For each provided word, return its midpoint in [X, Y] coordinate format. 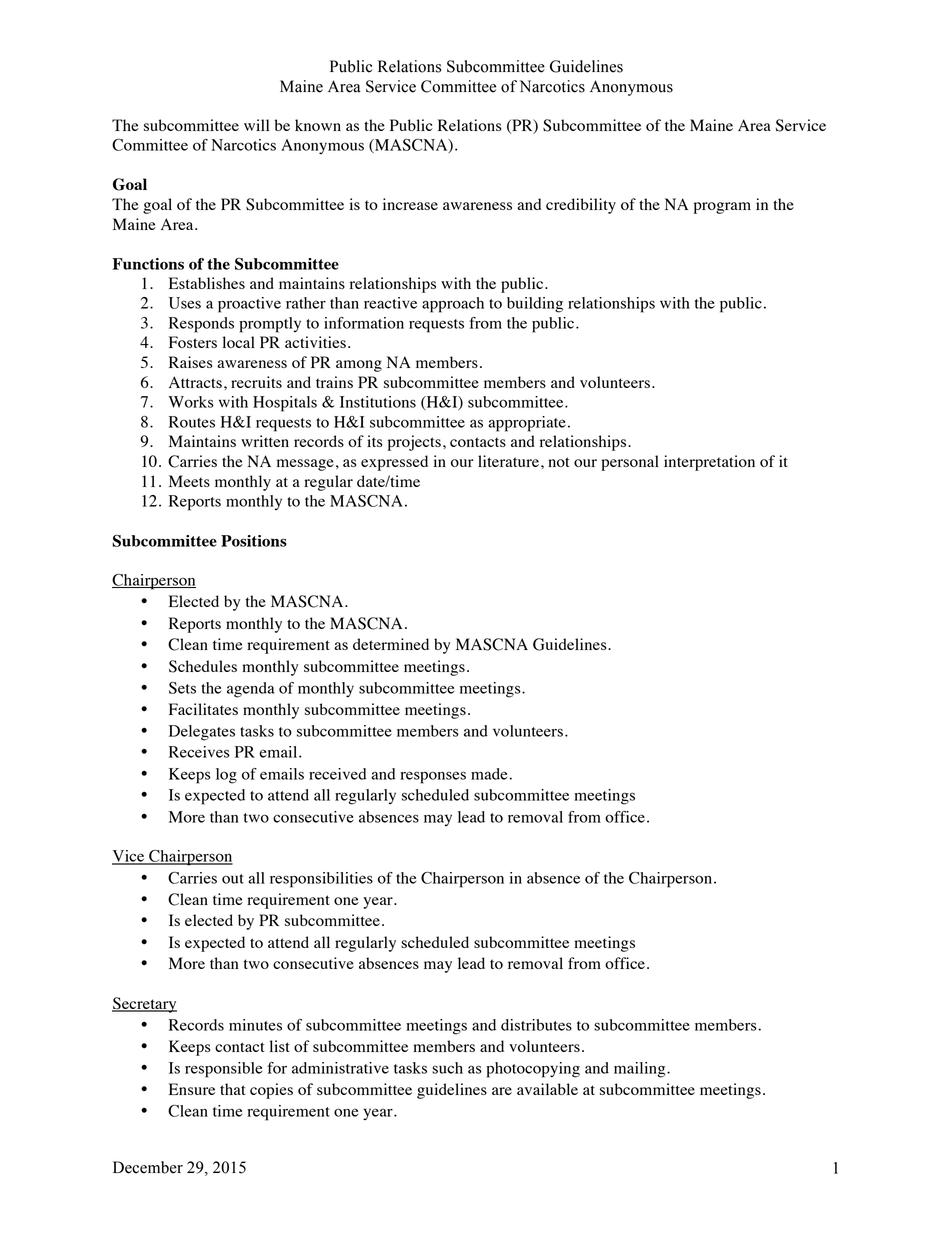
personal [630, 463]
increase [410, 204]
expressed [394, 463]
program [722, 208]
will [256, 125]
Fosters [193, 342]
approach [453, 305]
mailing [641, 1070]
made [489, 774]
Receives [199, 752]
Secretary [144, 1005]
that [232, 1089]
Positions [254, 541]
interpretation [709, 463]
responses [433, 777]
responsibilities [321, 880]
